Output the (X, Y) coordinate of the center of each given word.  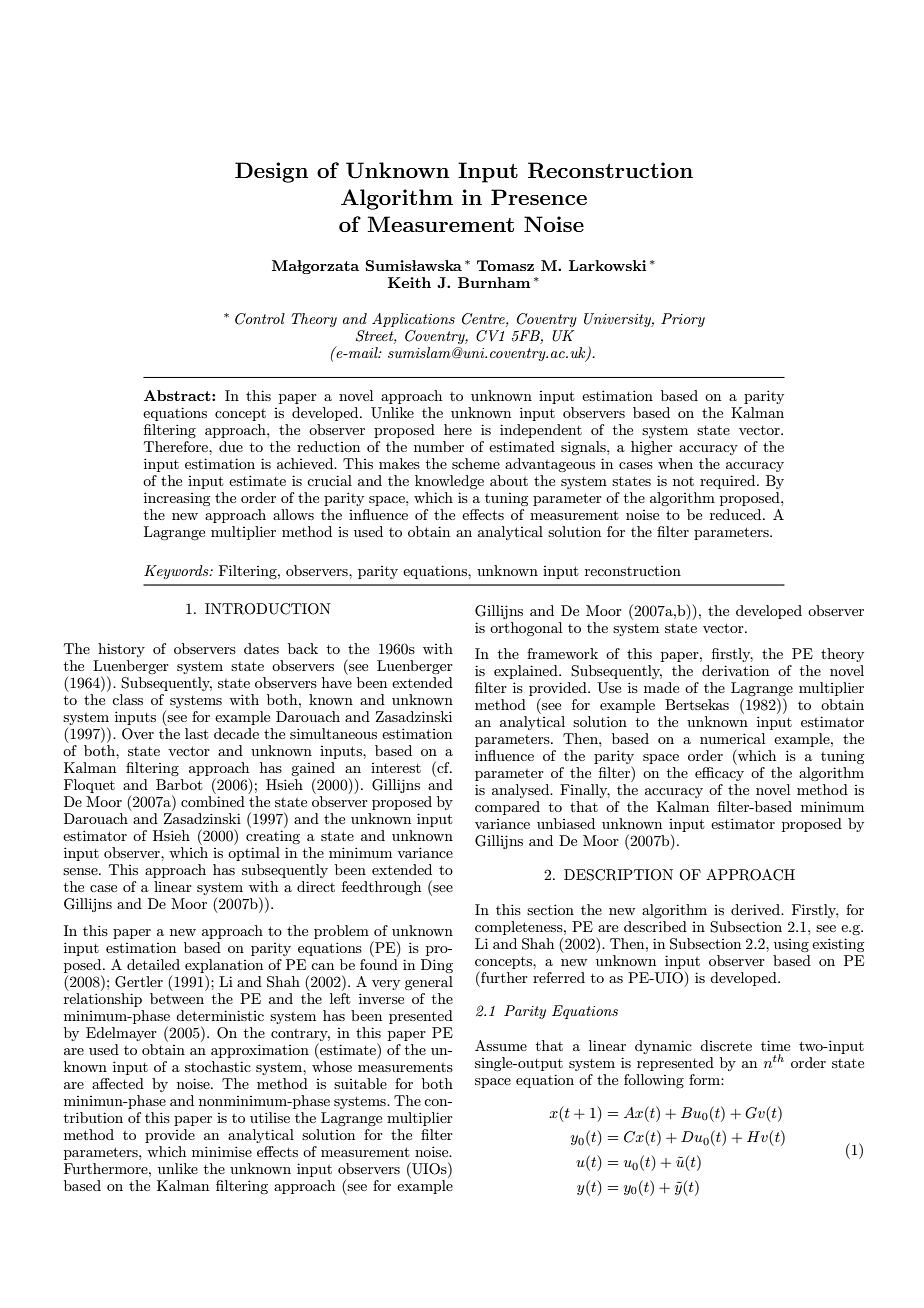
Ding (437, 966)
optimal (254, 854)
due (231, 446)
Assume (501, 1045)
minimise (222, 1151)
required (729, 482)
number (439, 446)
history (121, 650)
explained (527, 672)
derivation (735, 670)
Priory (683, 320)
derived (756, 909)
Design (271, 172)
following (654, 1081)
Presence (539, 197)
